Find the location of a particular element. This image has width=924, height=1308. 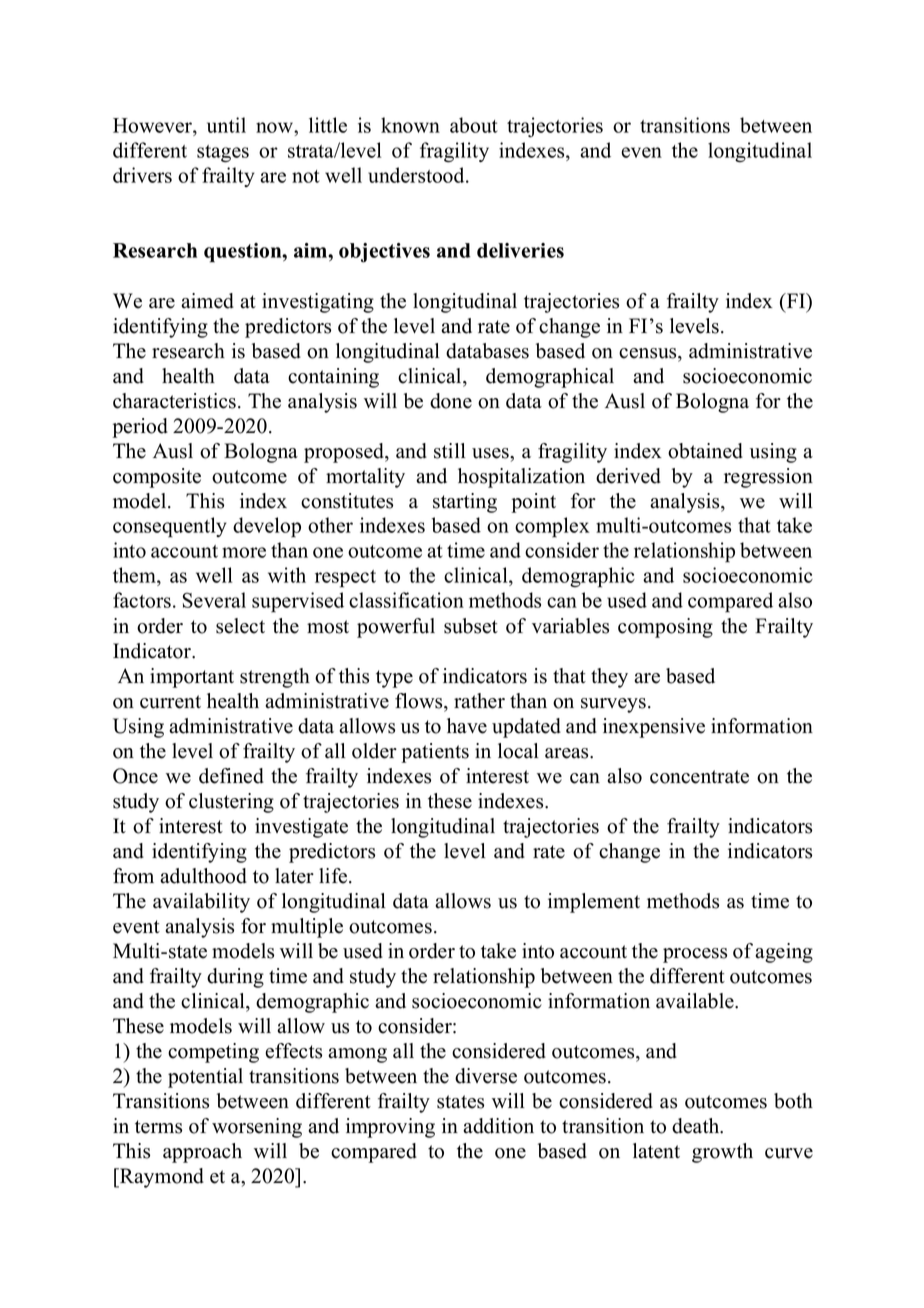

deliveries is located at coordinates (520, 250).
